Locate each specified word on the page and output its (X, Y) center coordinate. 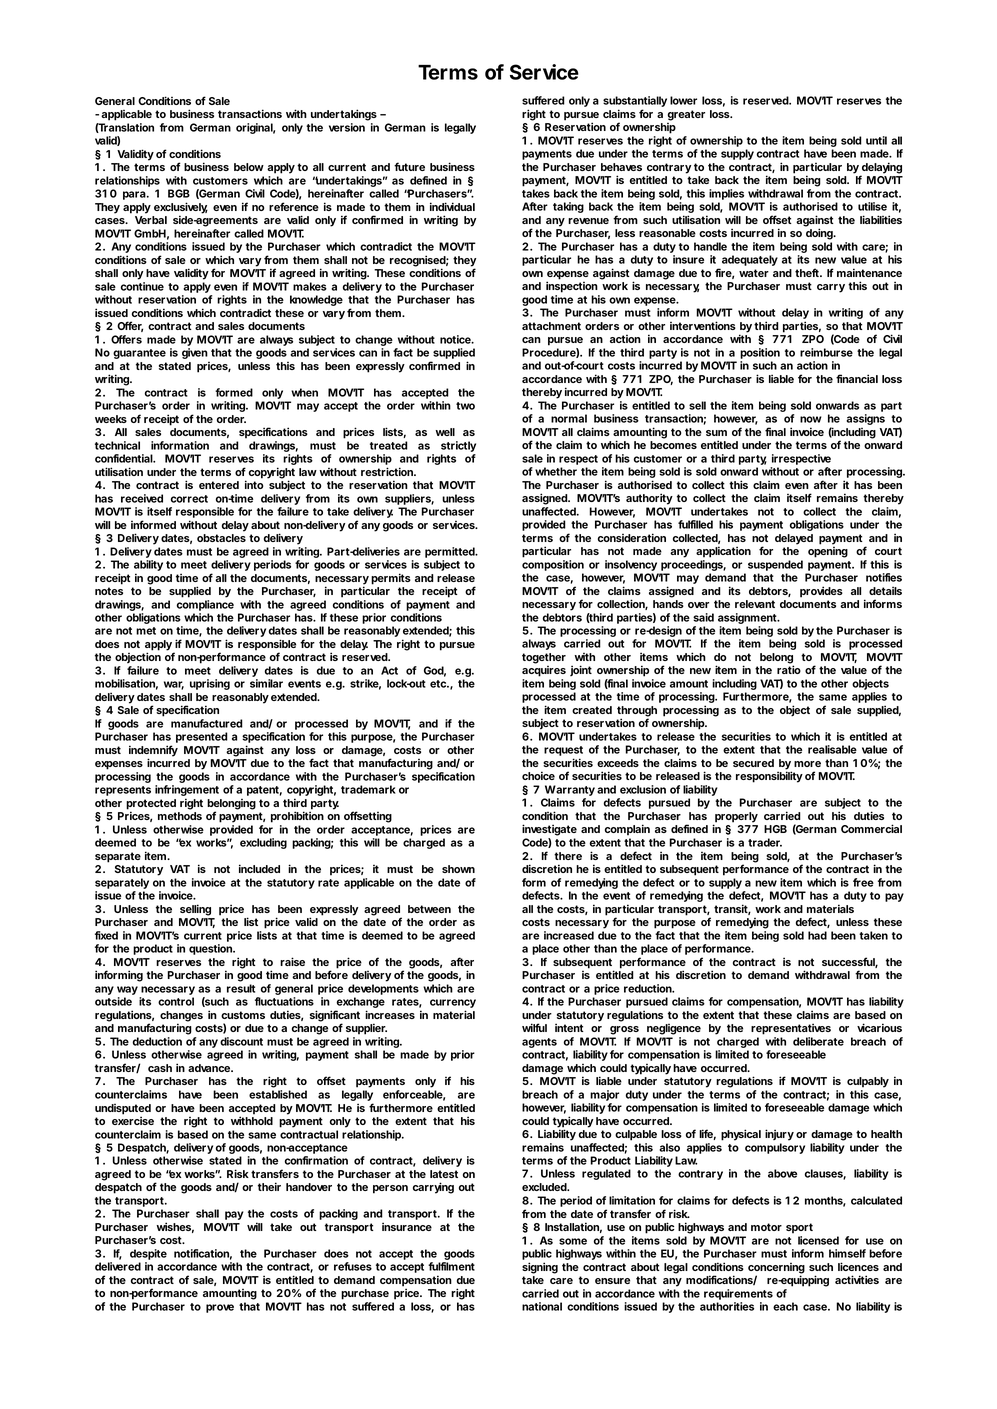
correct (189, 499)
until (876, 140)
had (817, 935)
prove (220, 1308)
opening (828, 552)
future (409, 166)
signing (540, 1268)
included (259, 868)
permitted (451, 552)
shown (458, 869)
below (249, 167)
